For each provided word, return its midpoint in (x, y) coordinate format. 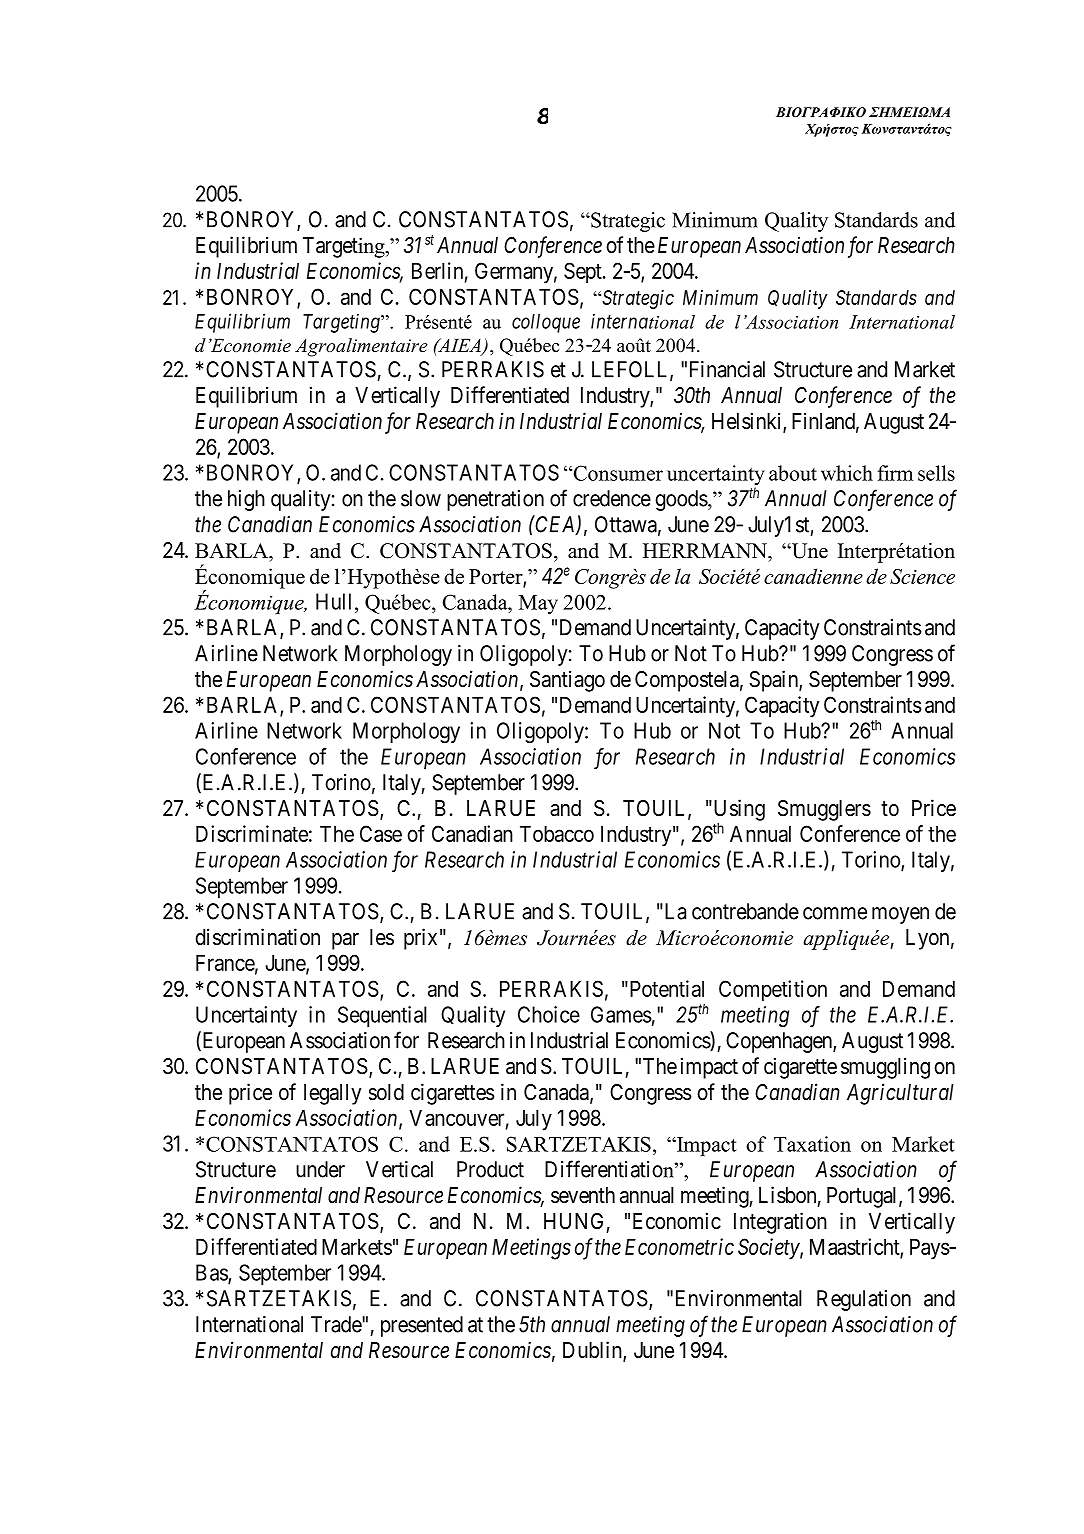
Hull (336, 601)
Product (490, 1169)
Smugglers (824, 810)
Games (621, 1014)
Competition (773, 991)
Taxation (812, 1144)
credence (612, 498)
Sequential (382, 1016)
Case (381, 833)
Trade (337, 1324)
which (847, 473)
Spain (774, 681)
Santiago (567, 681)
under (320, 1169)
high (246, 500)
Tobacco (557, 834)
